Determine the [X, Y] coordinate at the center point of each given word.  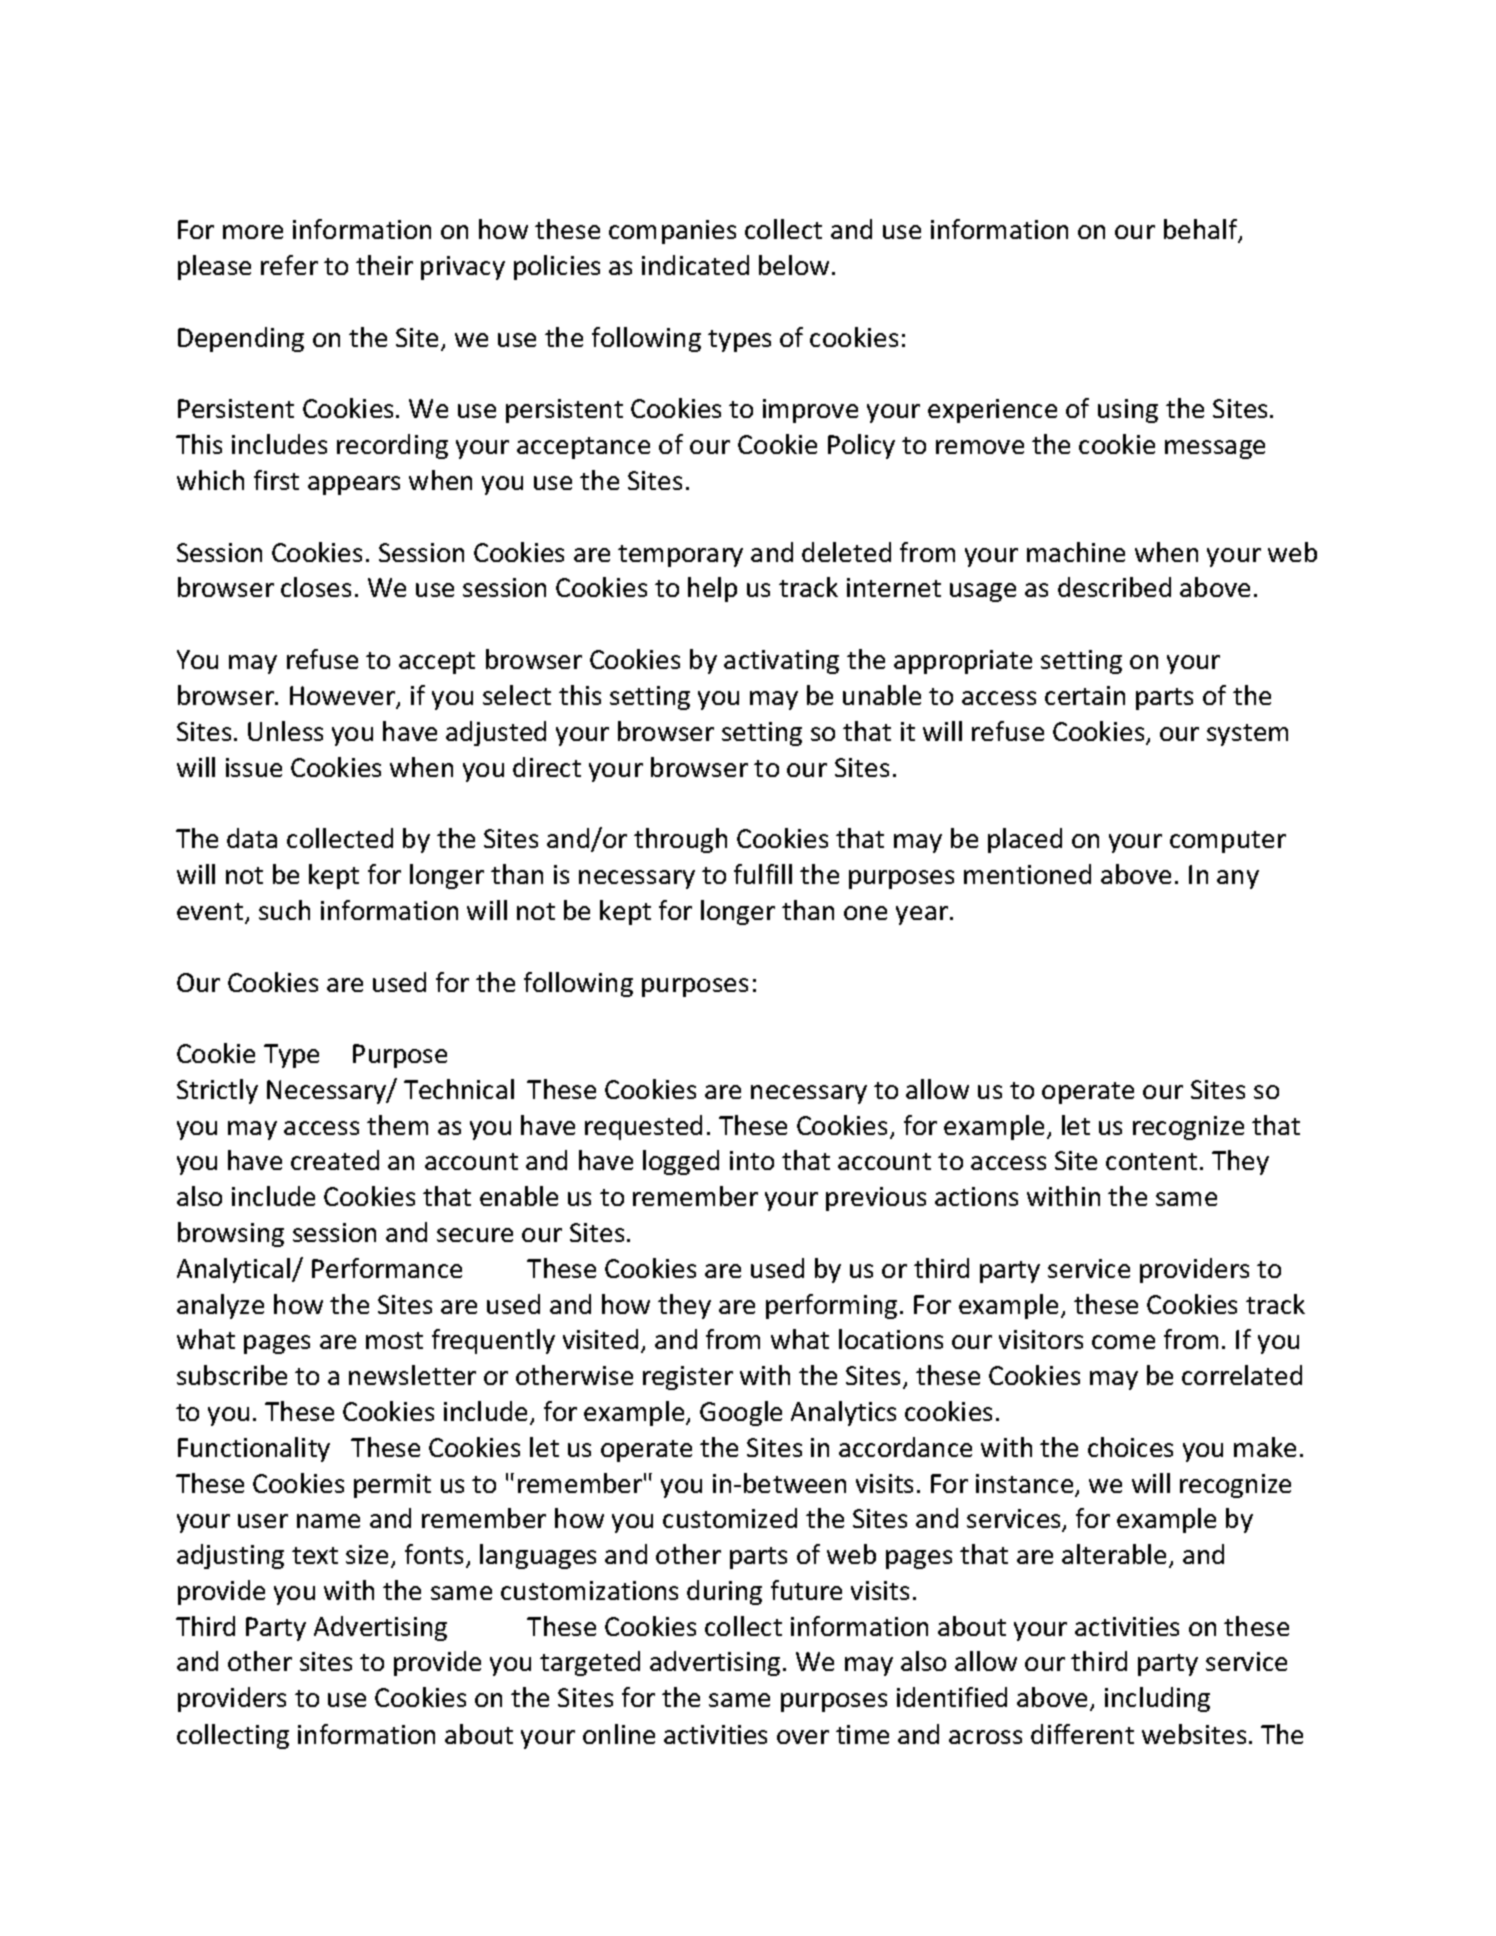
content [1151, 1161]
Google [741, 1413]
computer [1228, 842]
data [252, 838]
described [1114, 587]
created [335, 1160]
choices [1130, 1447]
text [315, 1555]
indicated [695, 265]
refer [289, 265]
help [712, 589]
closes [316, 587]
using [1128, 411]
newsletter [412, 1375]
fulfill [763, 874]
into [752, 1160]
